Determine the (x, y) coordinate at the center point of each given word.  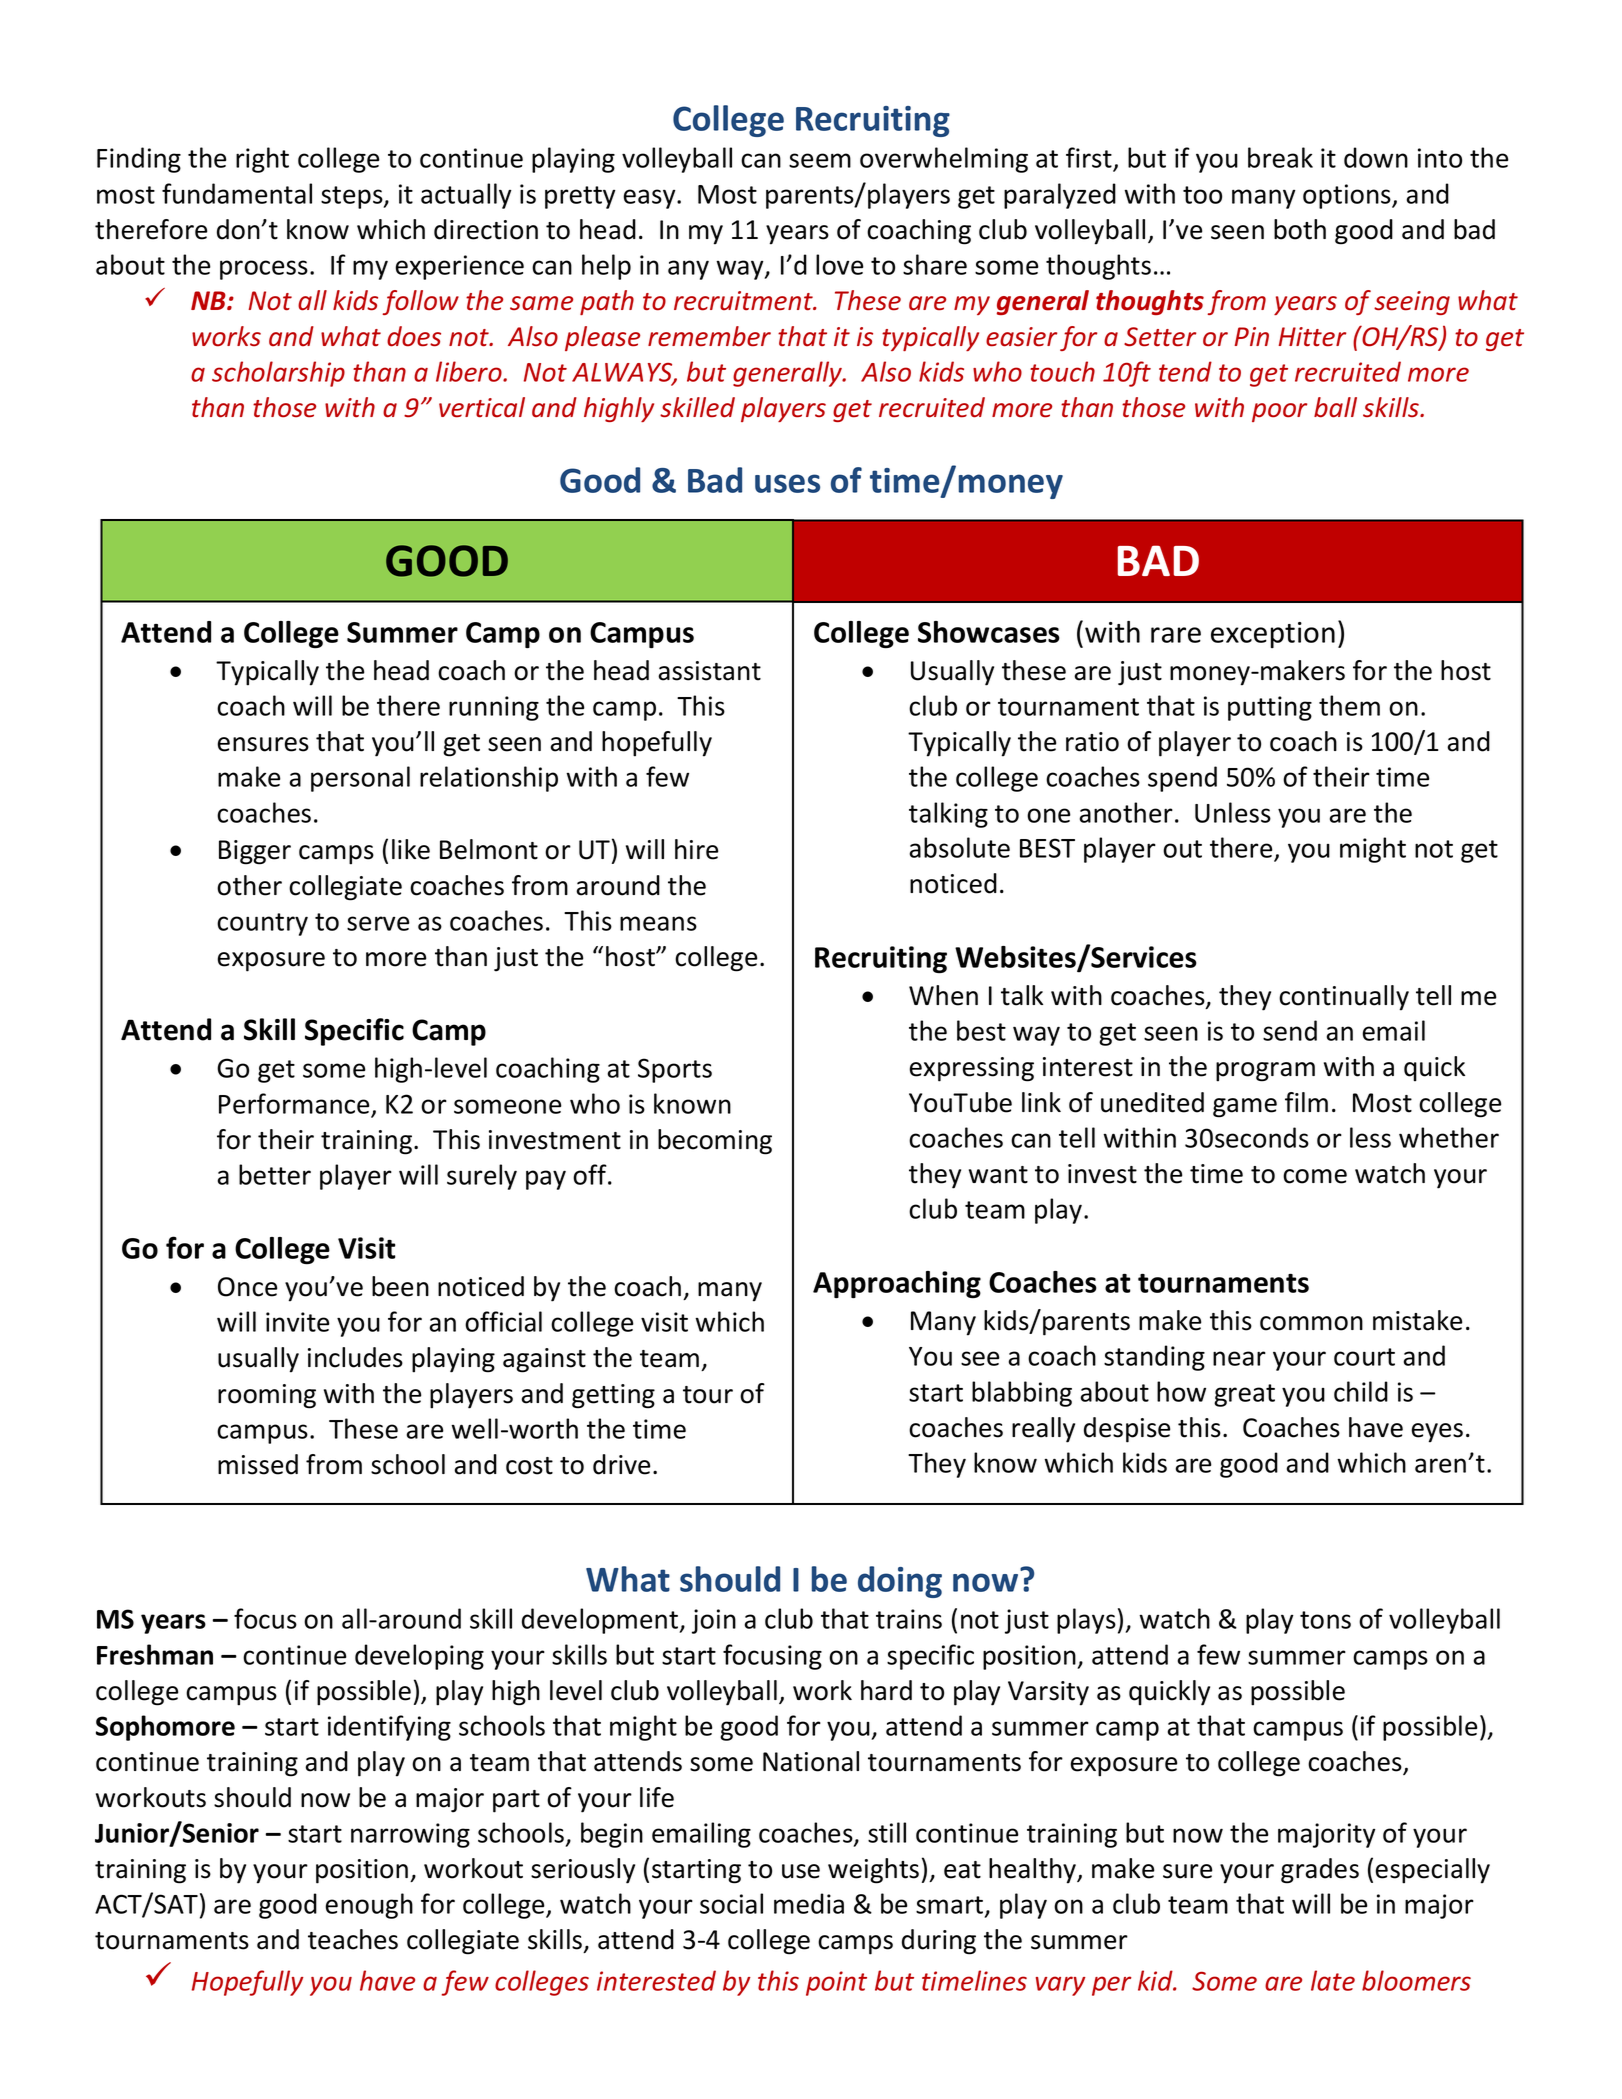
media (809, 1903)
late (1333, 1980)
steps (353, 197)
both (1300, 229)
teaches (353, 1939)
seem (820, 160)
